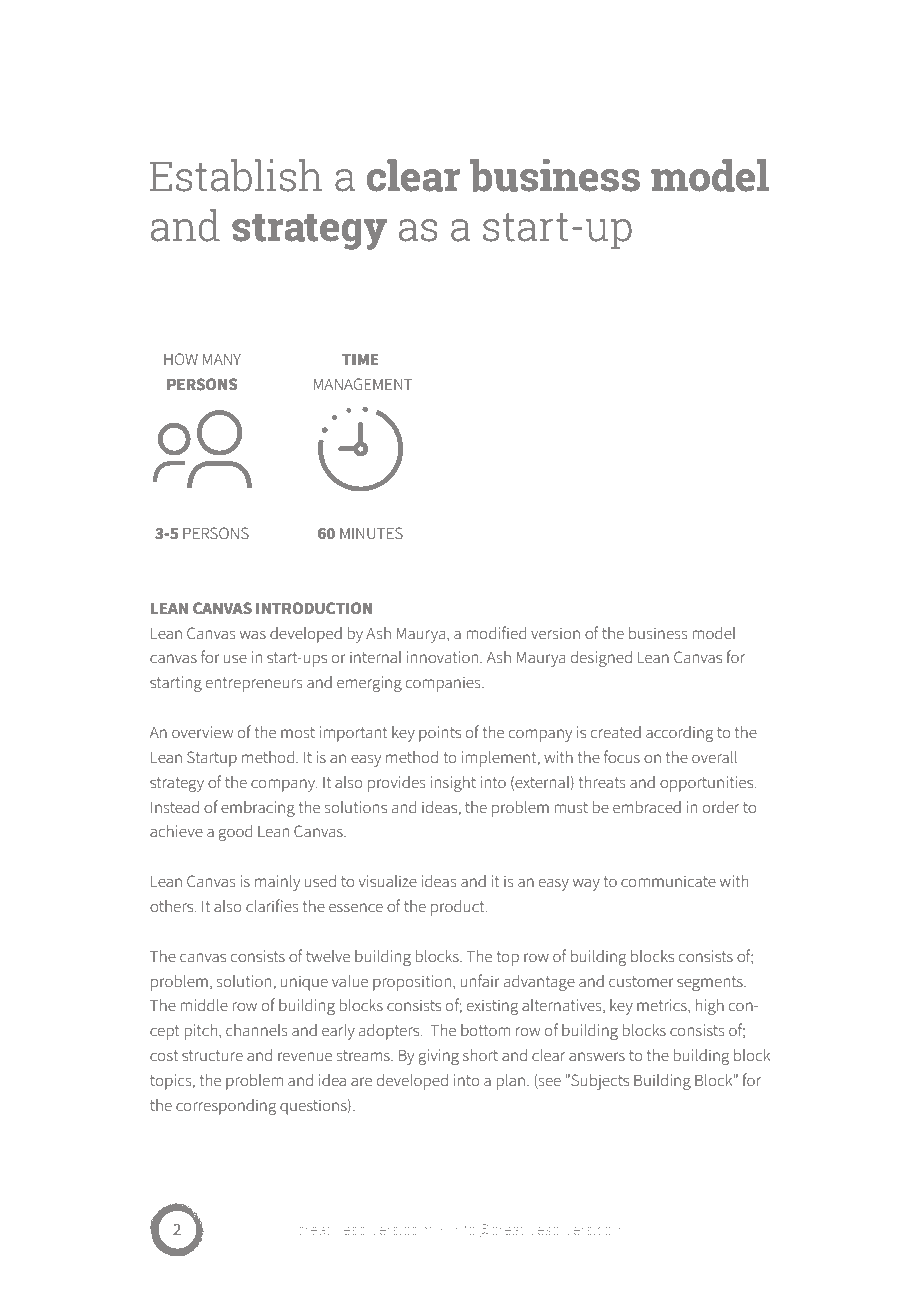 The height and width of the page is (1308, 924). Describe the element at coordinates (444, 657) in the page. I see `innovation` at that location.
